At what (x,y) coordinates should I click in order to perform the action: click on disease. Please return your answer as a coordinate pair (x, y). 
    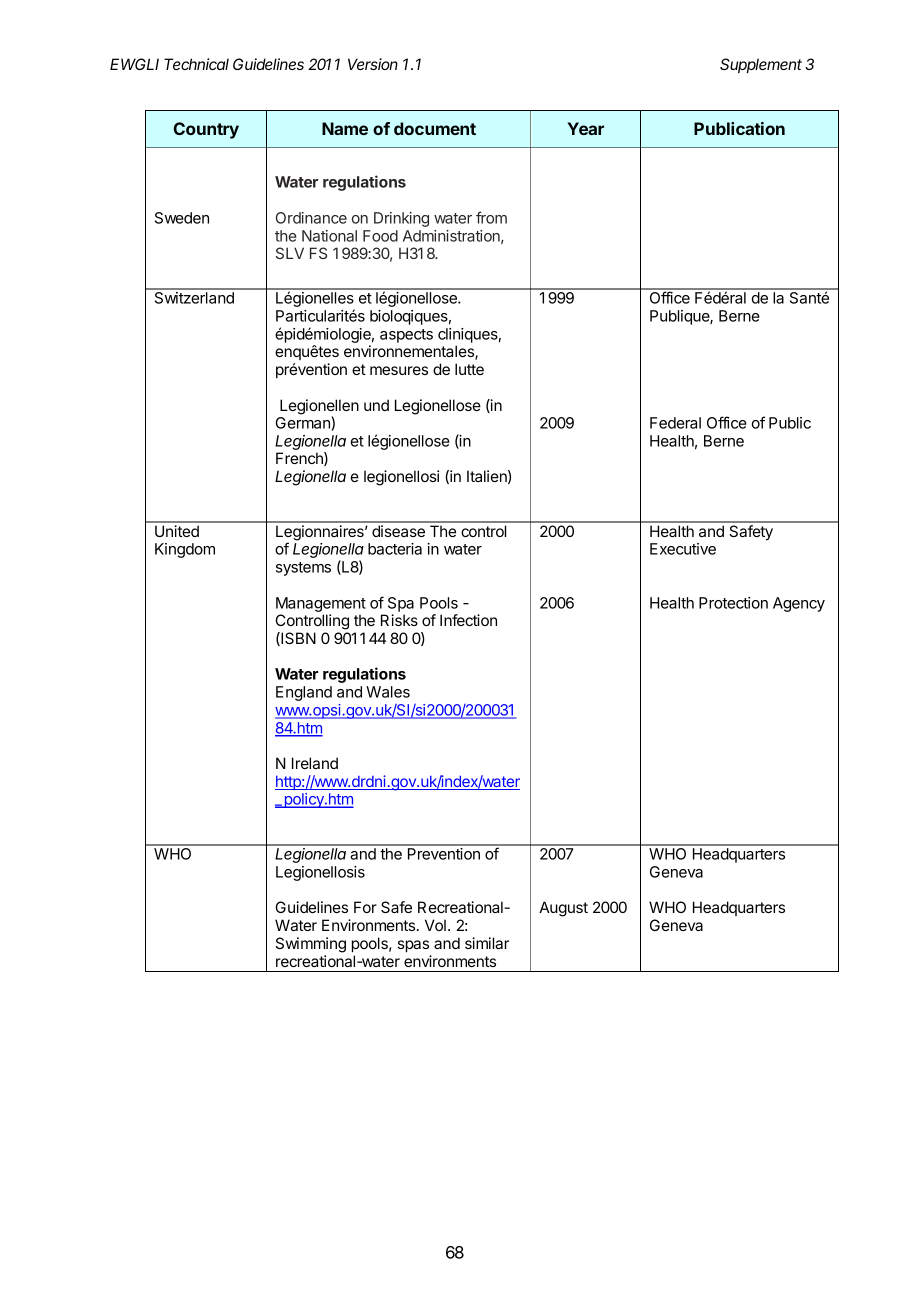
    Looking at the image, I should click on (398, 531).
